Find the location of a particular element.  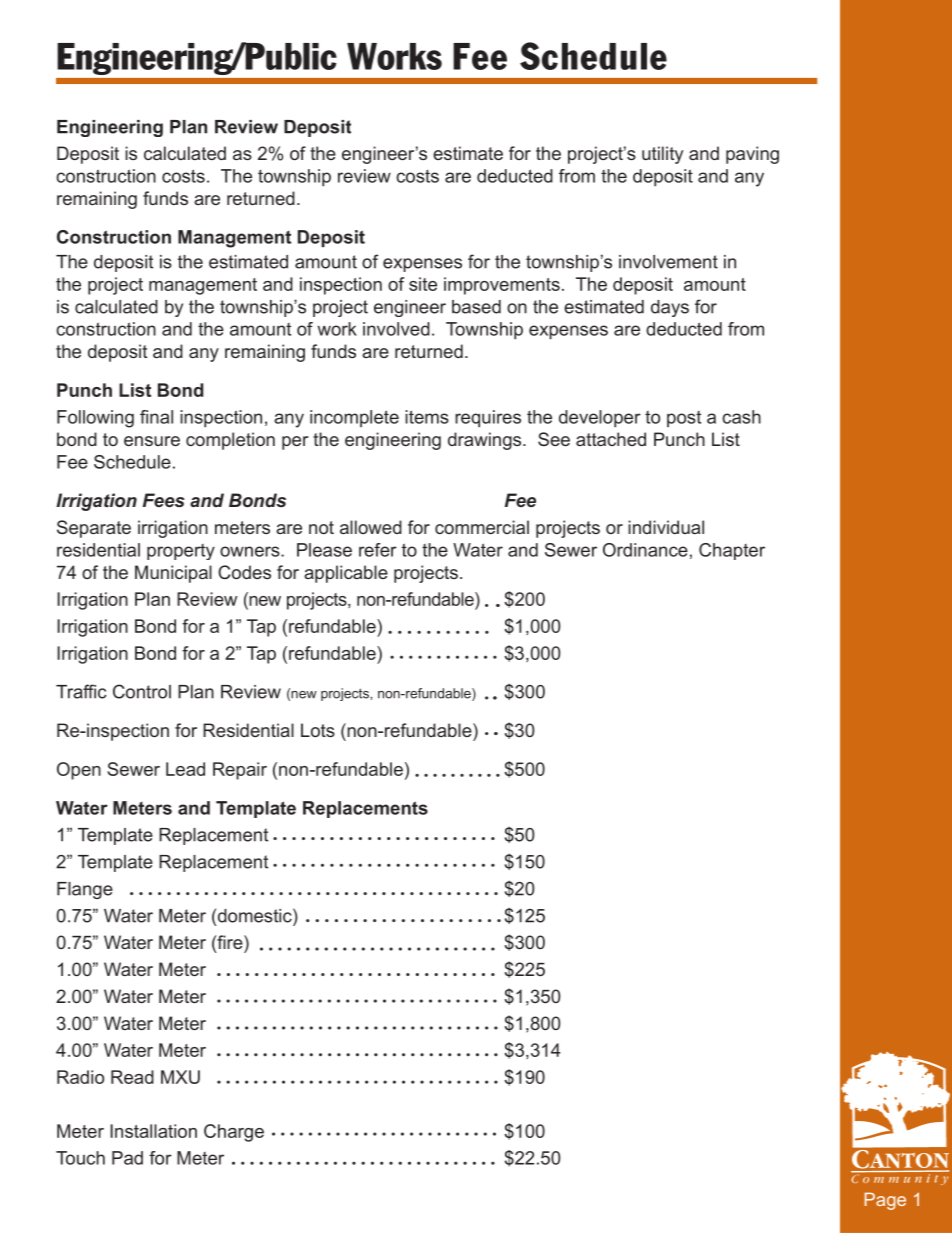

Lots is located at coordinates (318, 730).
